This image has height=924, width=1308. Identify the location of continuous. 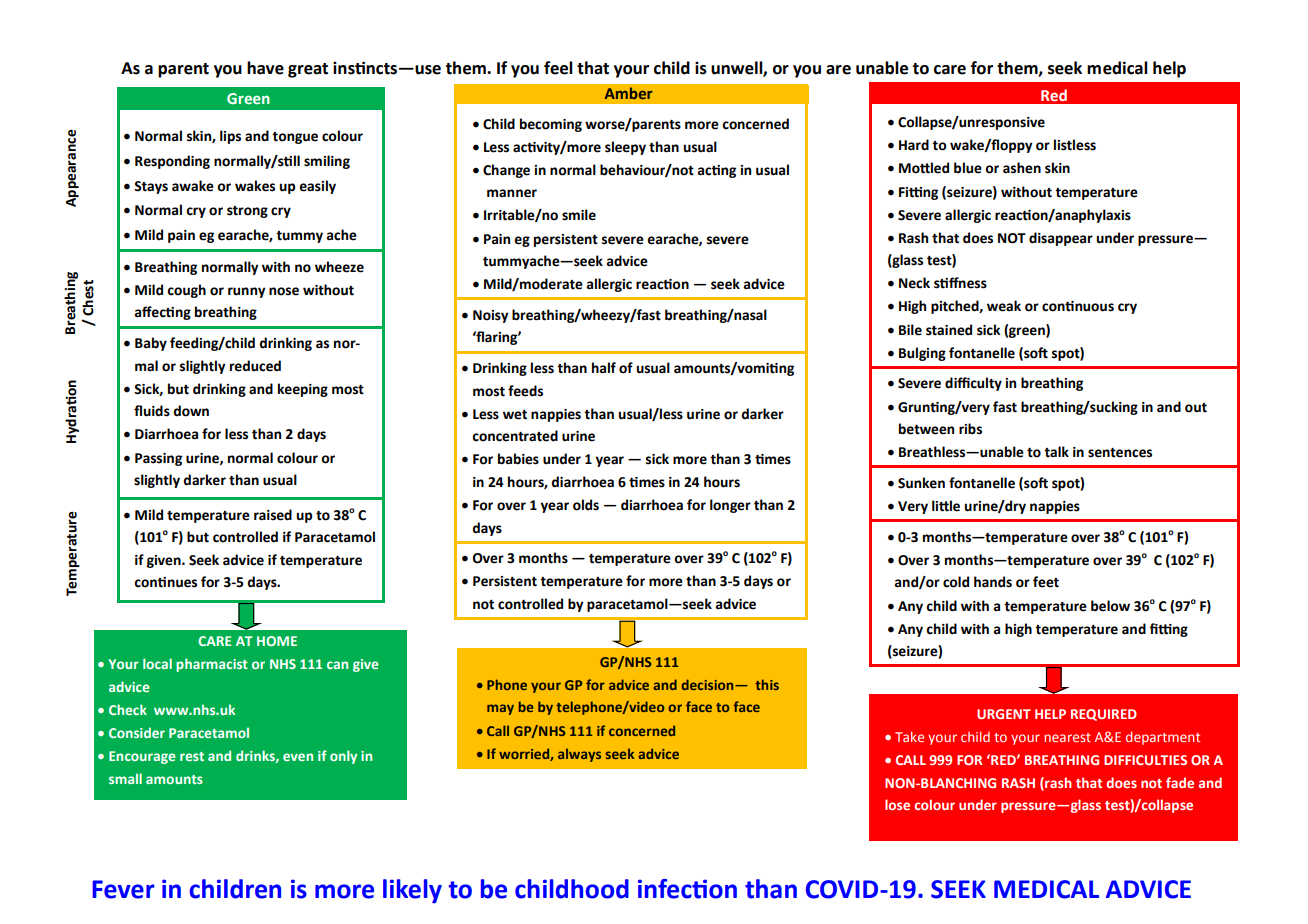
(1078, 306).
